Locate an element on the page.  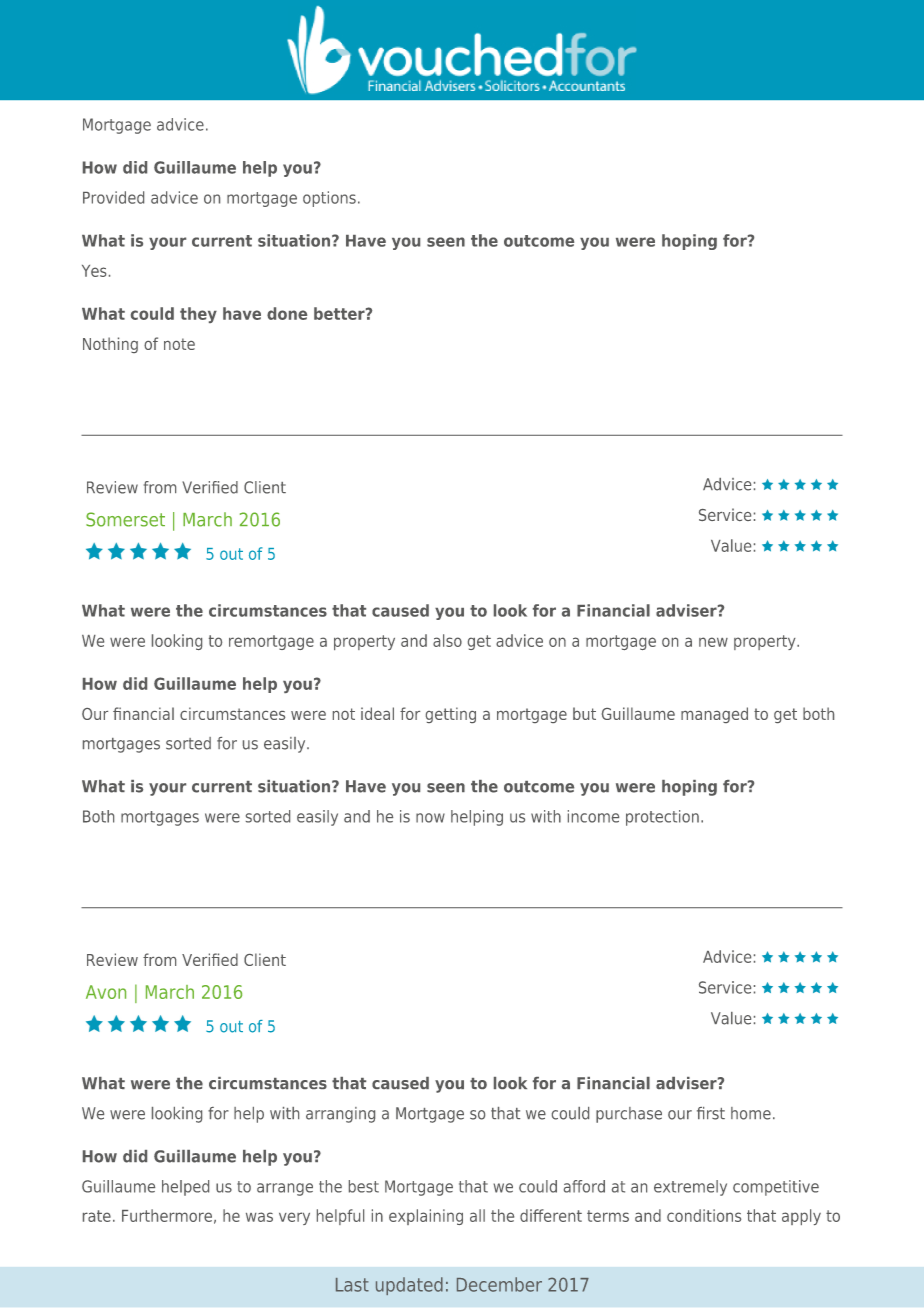
explaining is located at coordinates (426, 1217).
